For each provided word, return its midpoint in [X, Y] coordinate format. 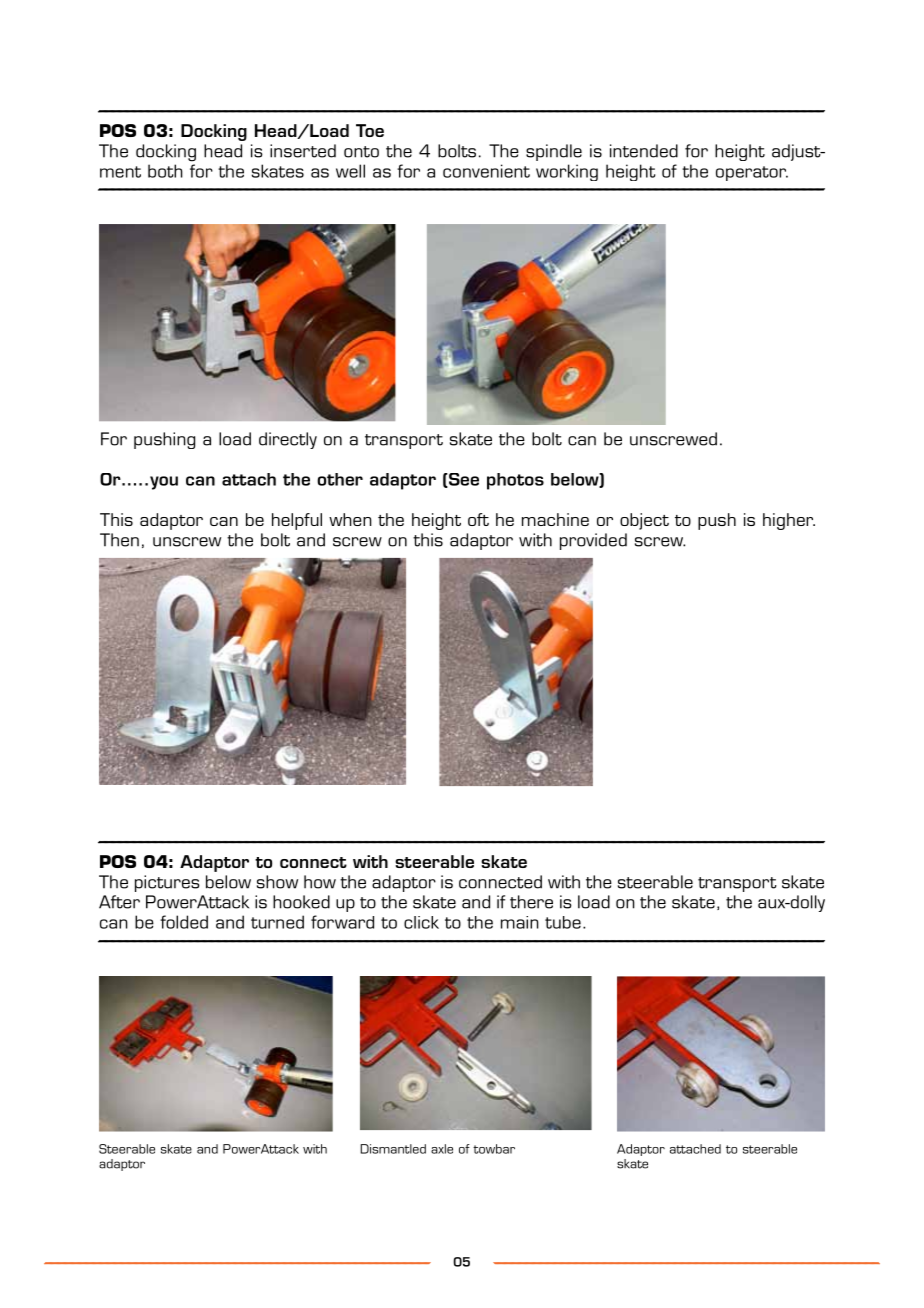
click [421, 922]
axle [442, 1149]
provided [593, 541]
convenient [486, 171]
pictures [167, 883]
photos [515, 481]
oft [478, 519]
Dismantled [393, 1149]
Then [119, 540]
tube [563, 922]
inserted [303, 151]
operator [752, 173]
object [644, 521]
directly [288, 440]
